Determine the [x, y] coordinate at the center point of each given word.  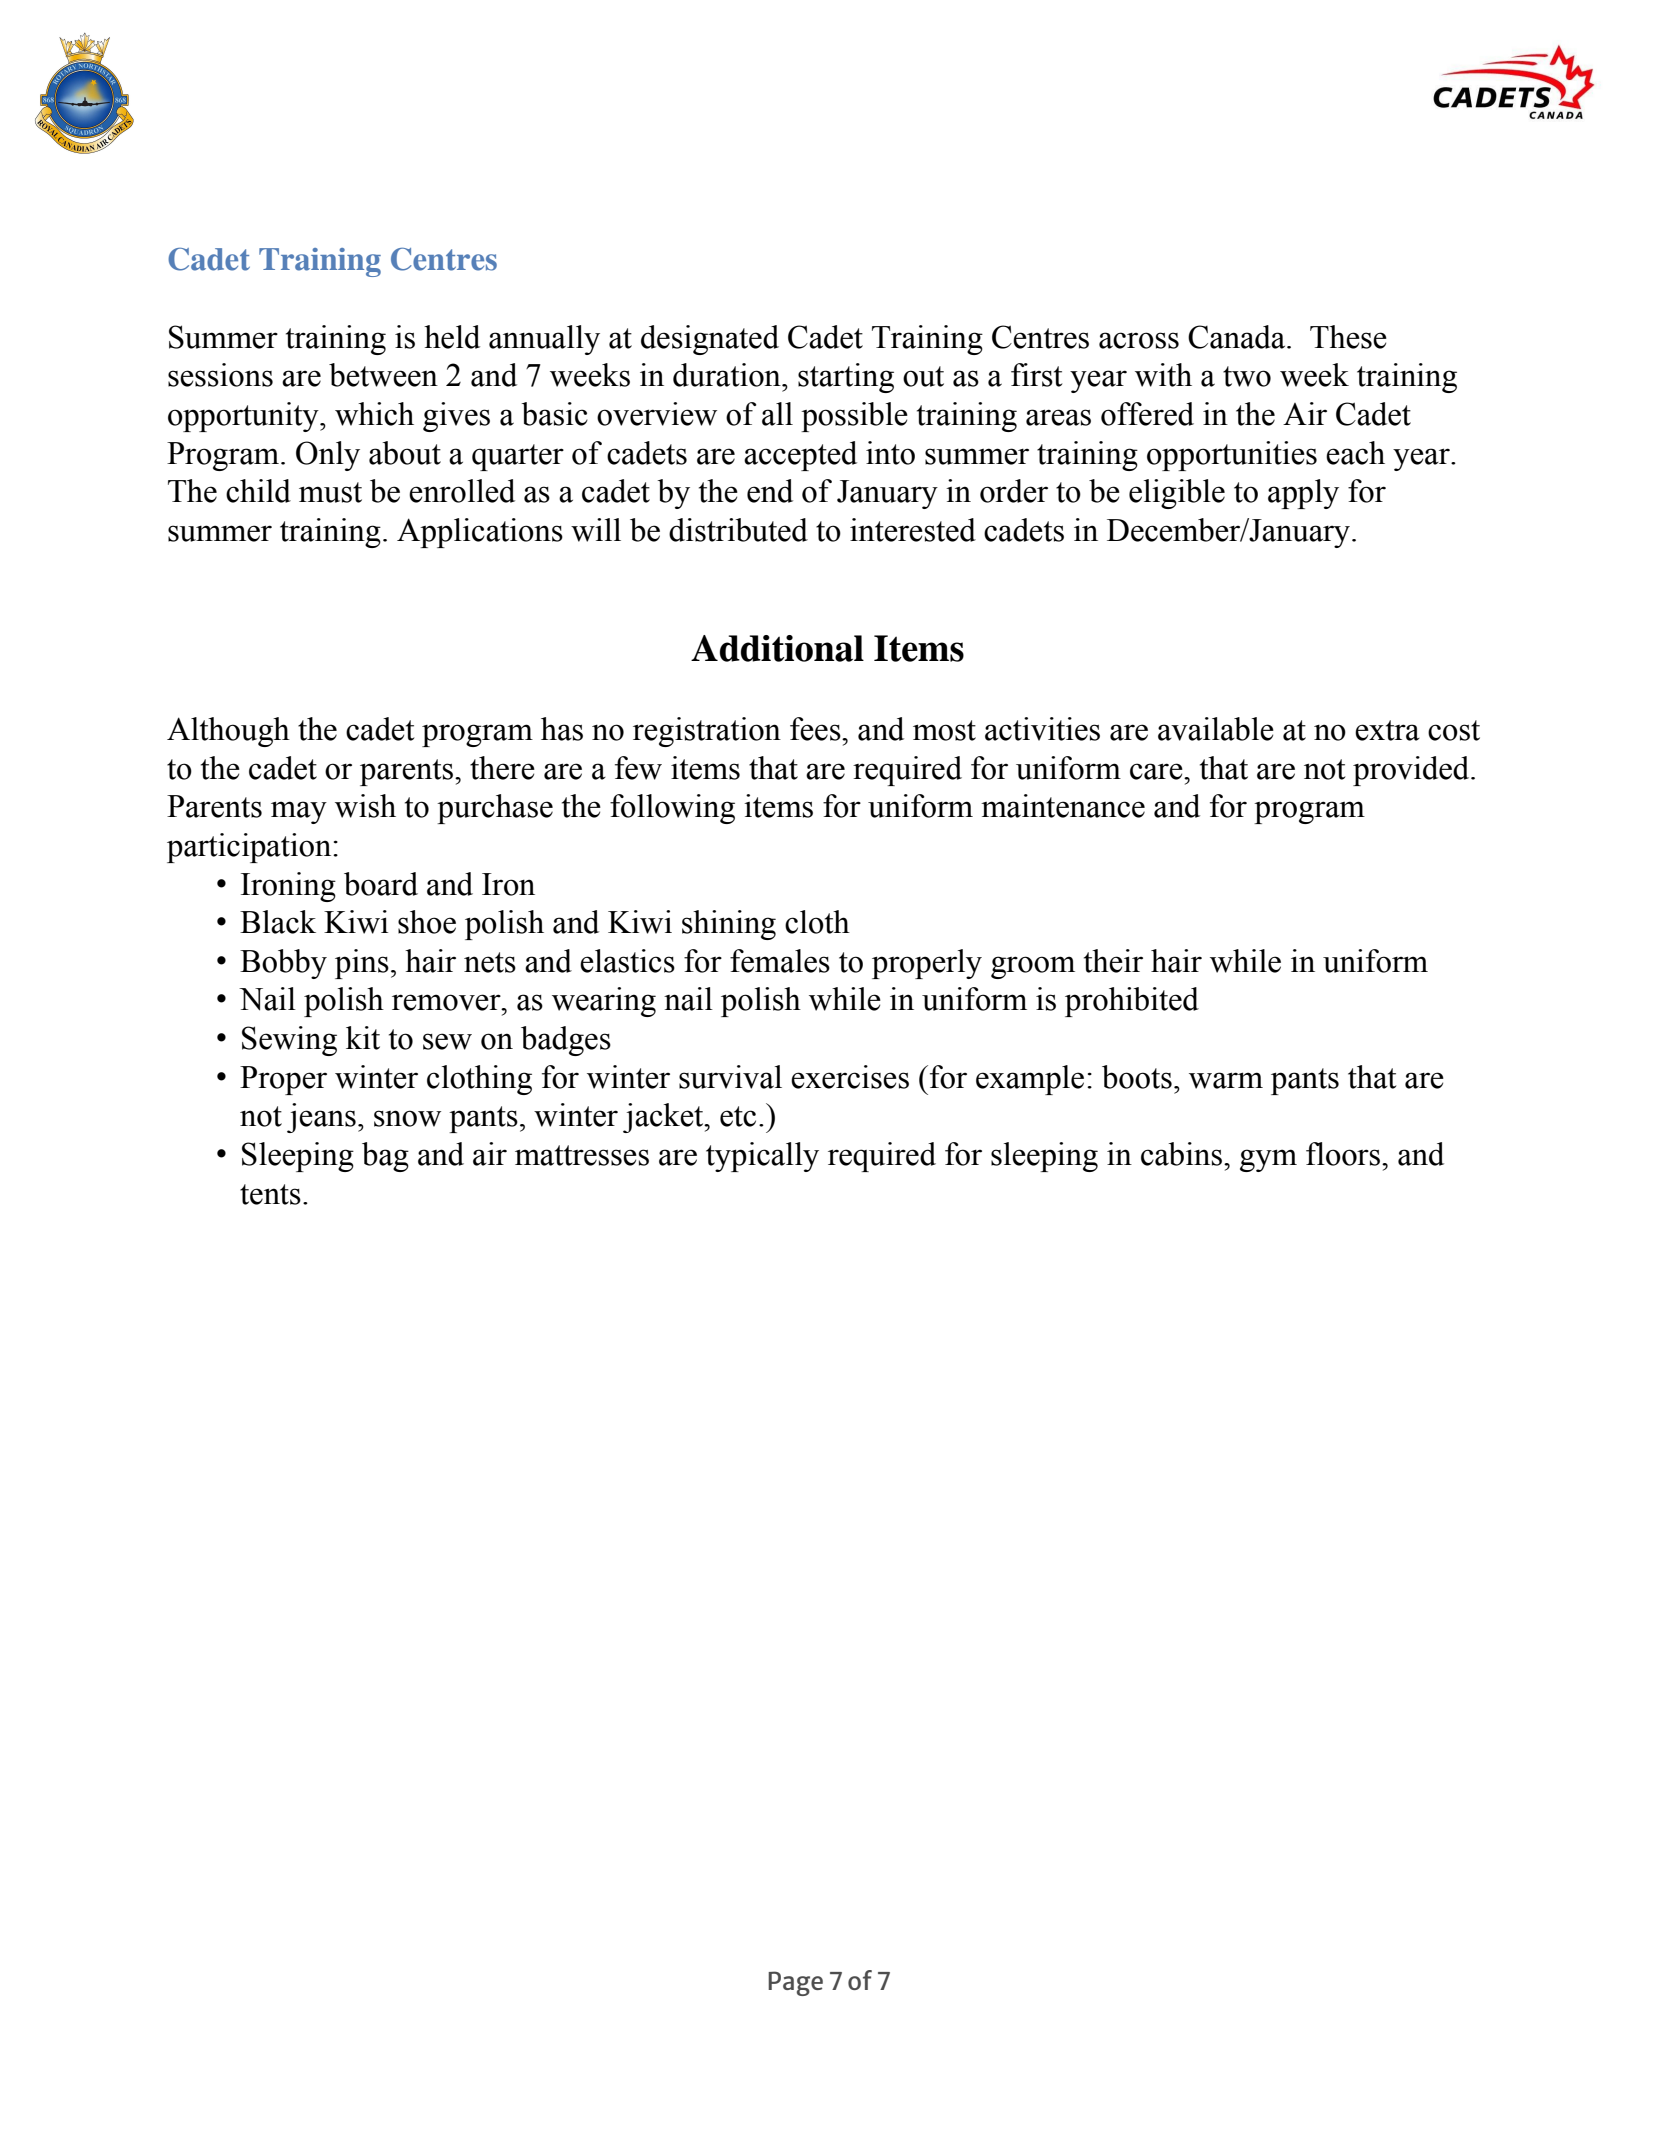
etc [738, 1116]
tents [270, 1194]
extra [1387, 730]
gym [1268, 1160]
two [1247, 376]
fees [816, 729]
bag [385, 1157]
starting [846, 378]
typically [762, 1157]
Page [795, 1983]
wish [365, 806]
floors [1343, 1154]
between [383, 375]
